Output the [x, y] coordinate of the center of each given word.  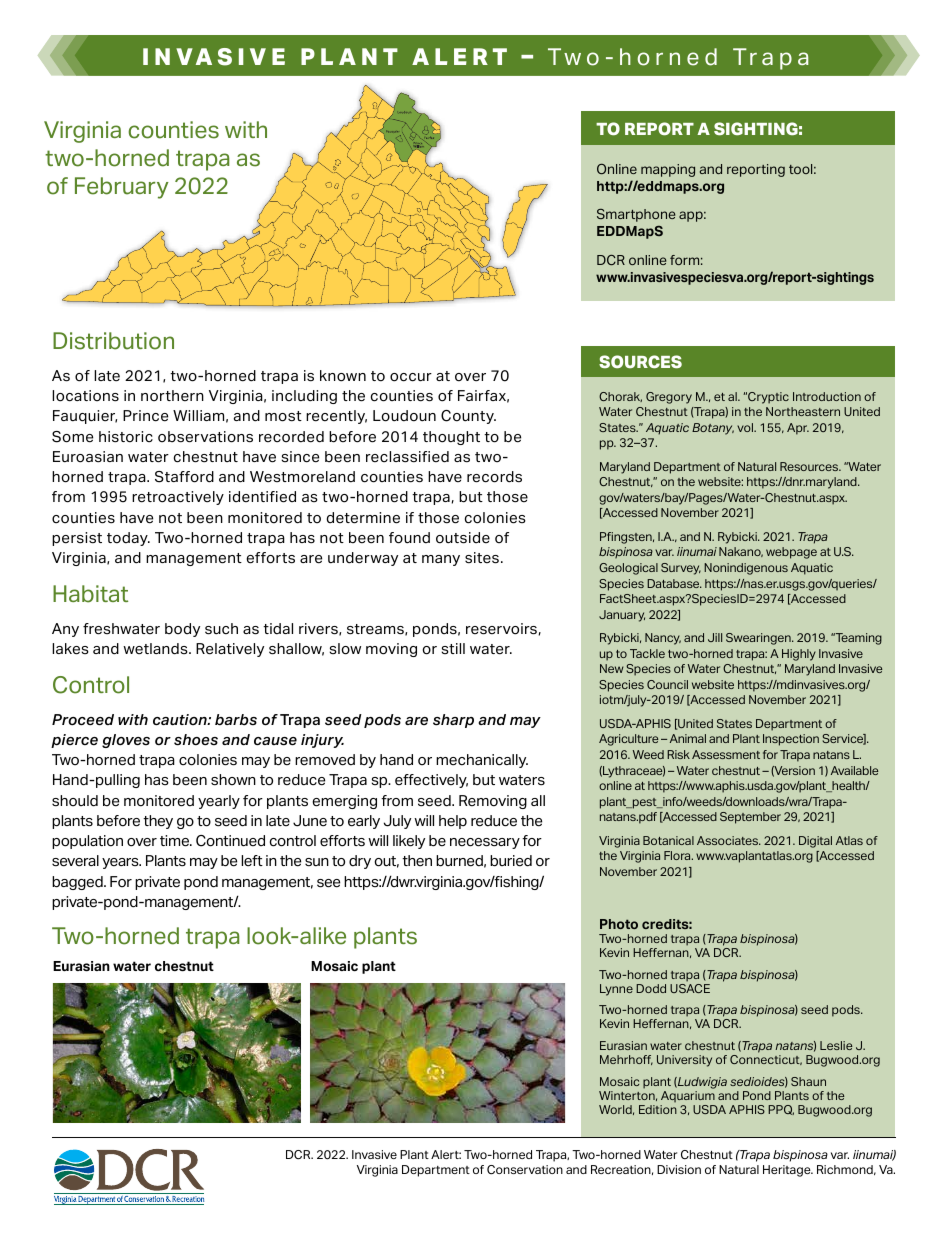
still [453, 648]
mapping [668, 170]
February [122, 188]
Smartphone [636, 215]
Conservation [525, 1170]
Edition [658, 1109]
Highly [799, 655]
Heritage [788, 1171]
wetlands [156, 649]
